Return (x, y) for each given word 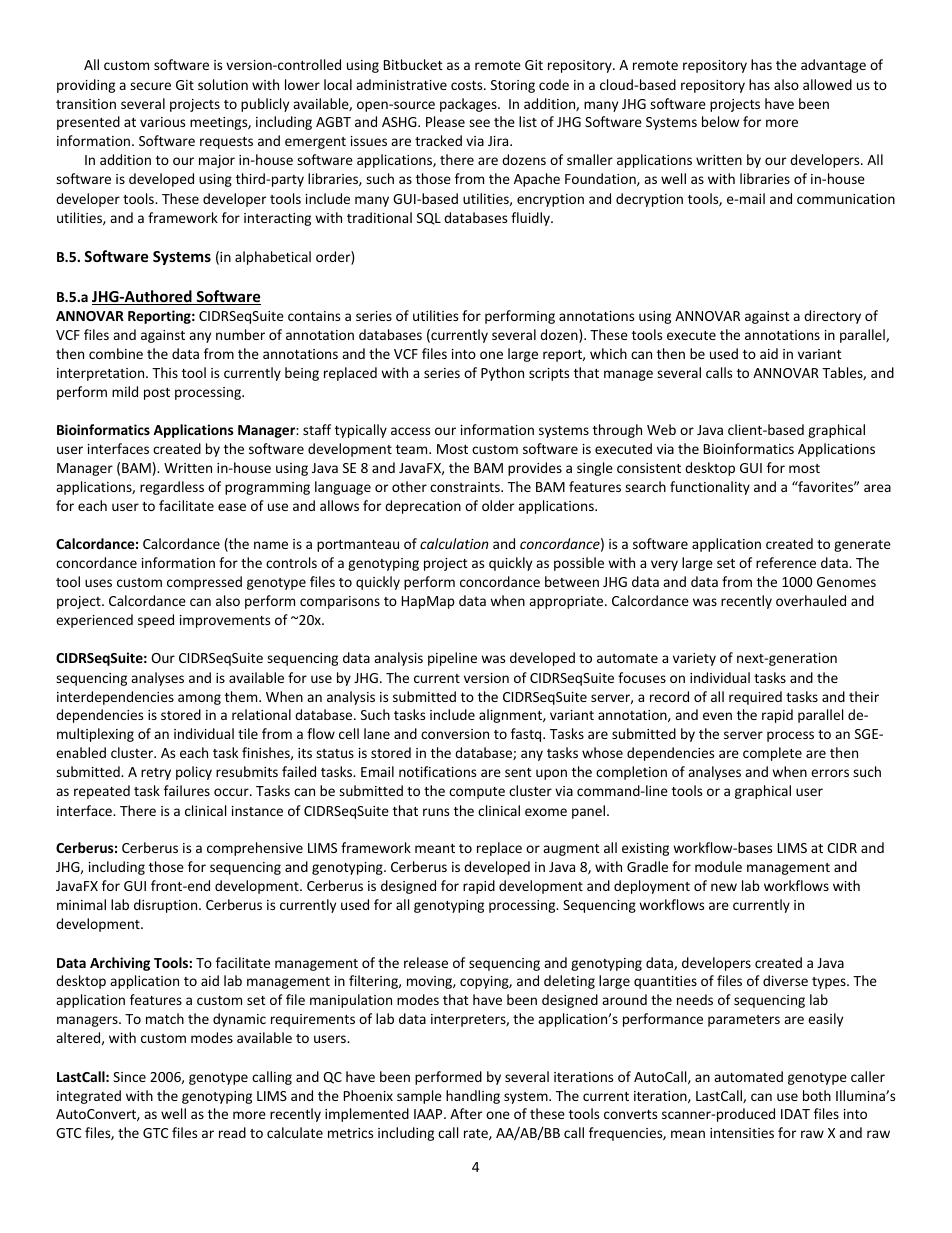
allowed (827, 84)
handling (473, 1097)
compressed (204, 583)
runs (436, 812)
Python (502, 374)
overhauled (811, 600)
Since (129, 1077)
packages (469, 105)
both (817, 1095)
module (718, 866)
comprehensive (255, 849)
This (165, 372)
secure (150, 86)
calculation (454, 543)
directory (832, 317)
